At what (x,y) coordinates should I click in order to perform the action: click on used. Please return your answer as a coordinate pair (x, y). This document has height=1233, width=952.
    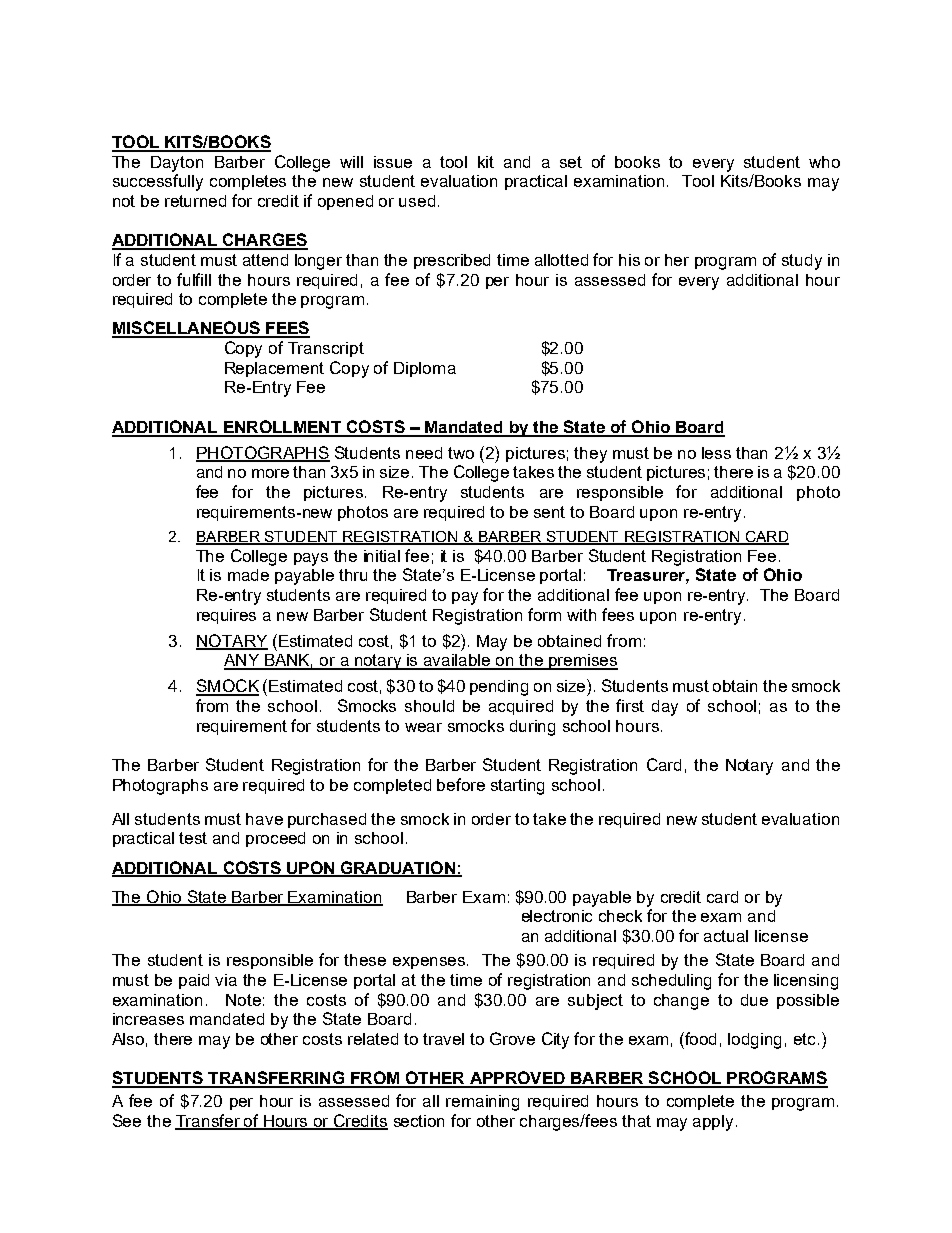
    Looking at the image, I should click on (417, 201).
